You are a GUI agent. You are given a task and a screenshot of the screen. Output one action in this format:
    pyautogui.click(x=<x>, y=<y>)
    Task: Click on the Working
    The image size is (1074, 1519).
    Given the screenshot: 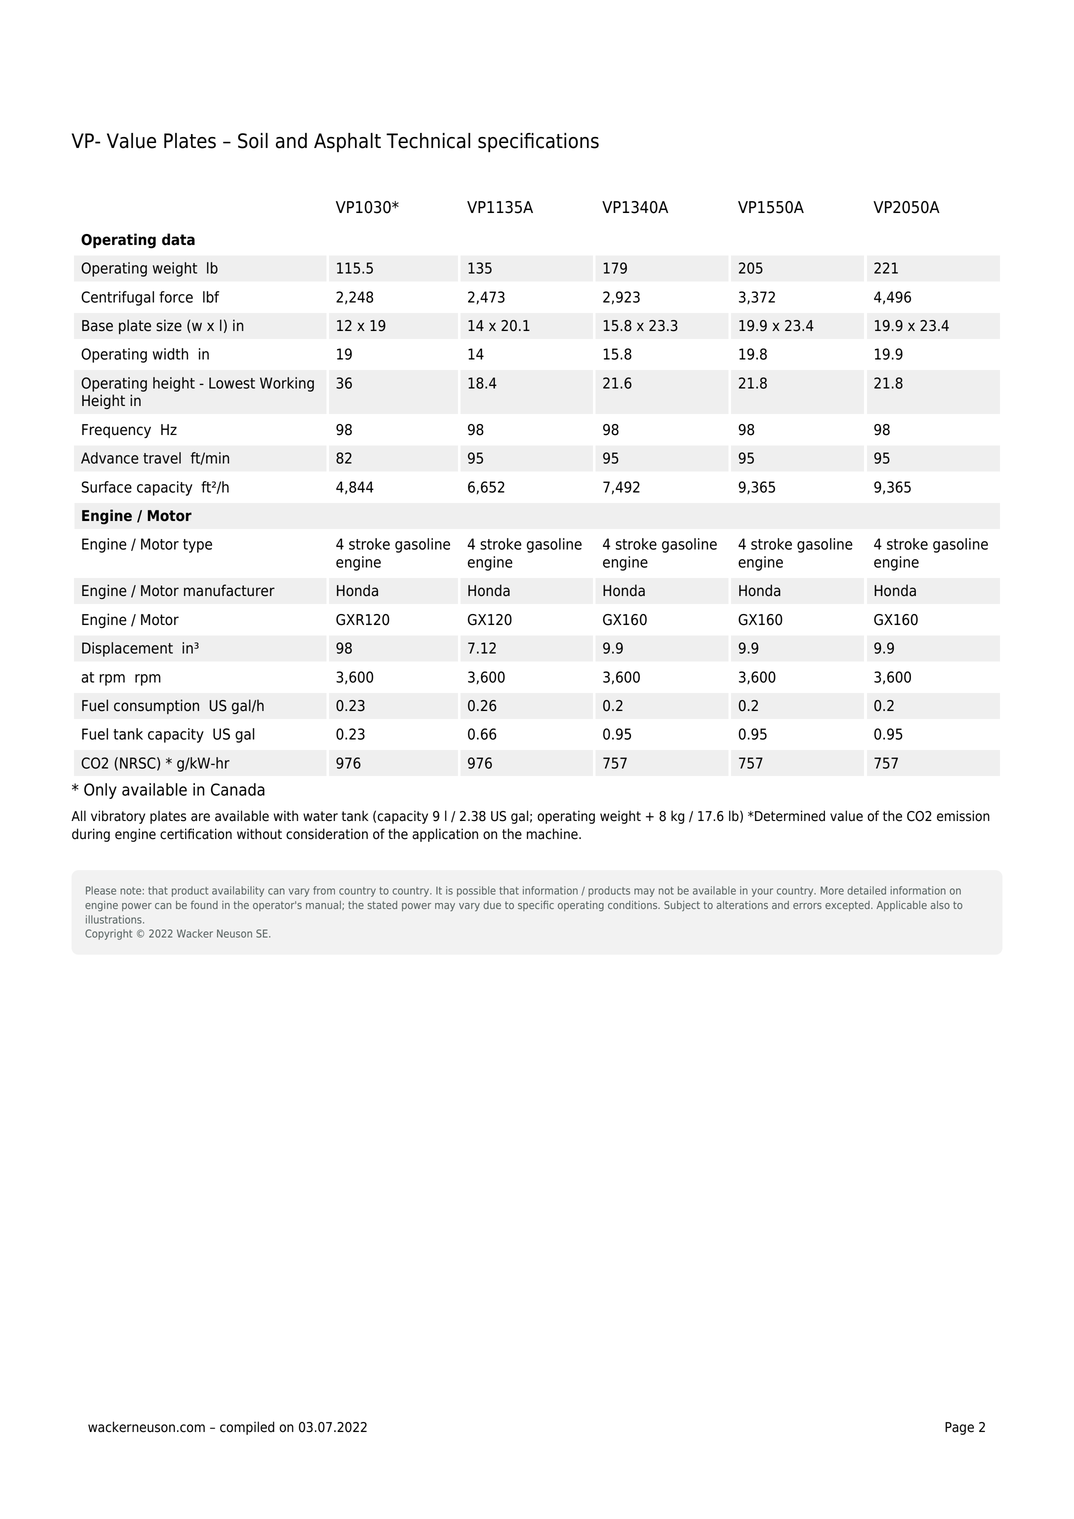 What is the action you would take?
    pyautogui.click(x=287, y=384)
